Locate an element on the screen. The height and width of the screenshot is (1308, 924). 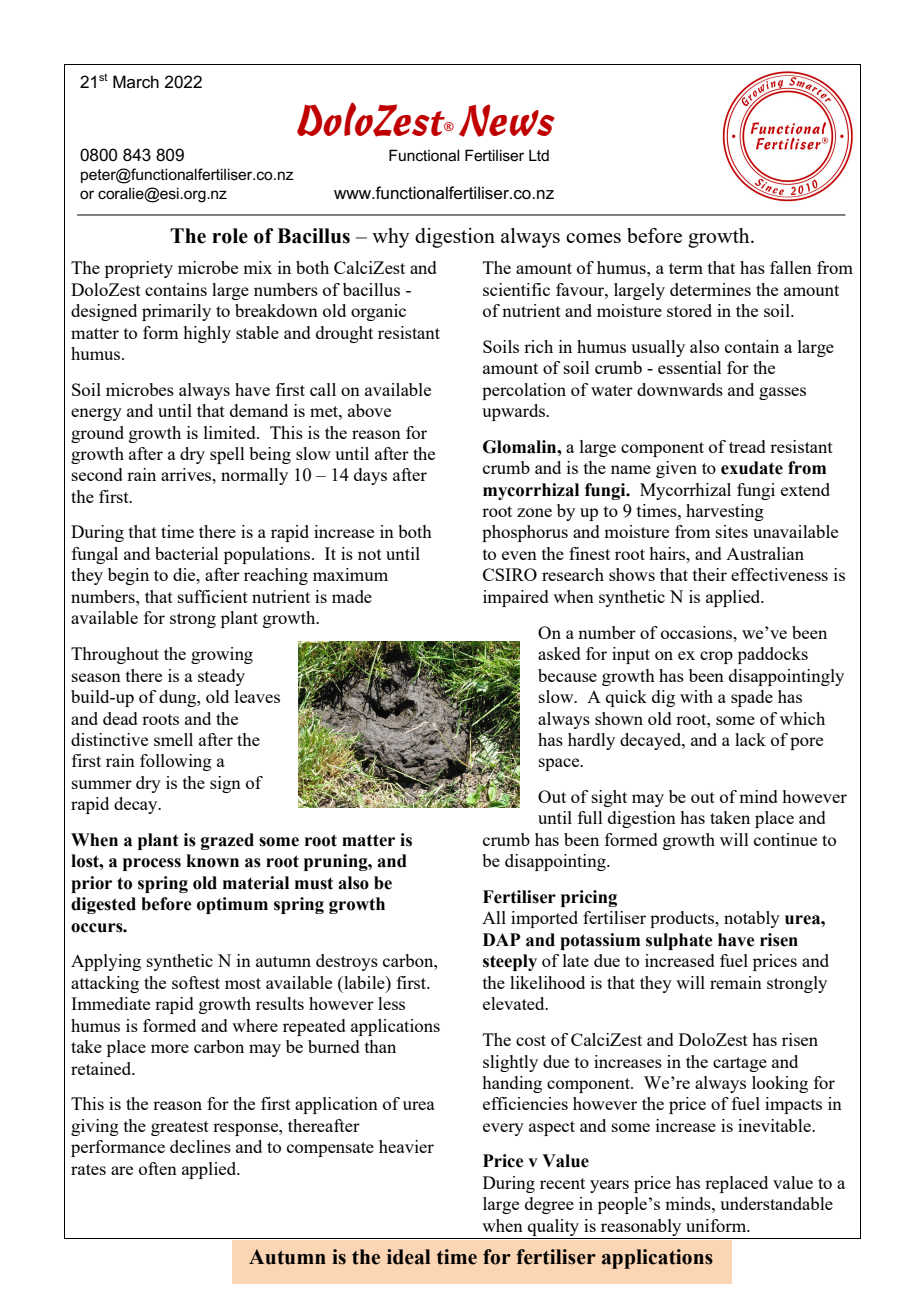
understandable is located at coordinates (776, 1203).
